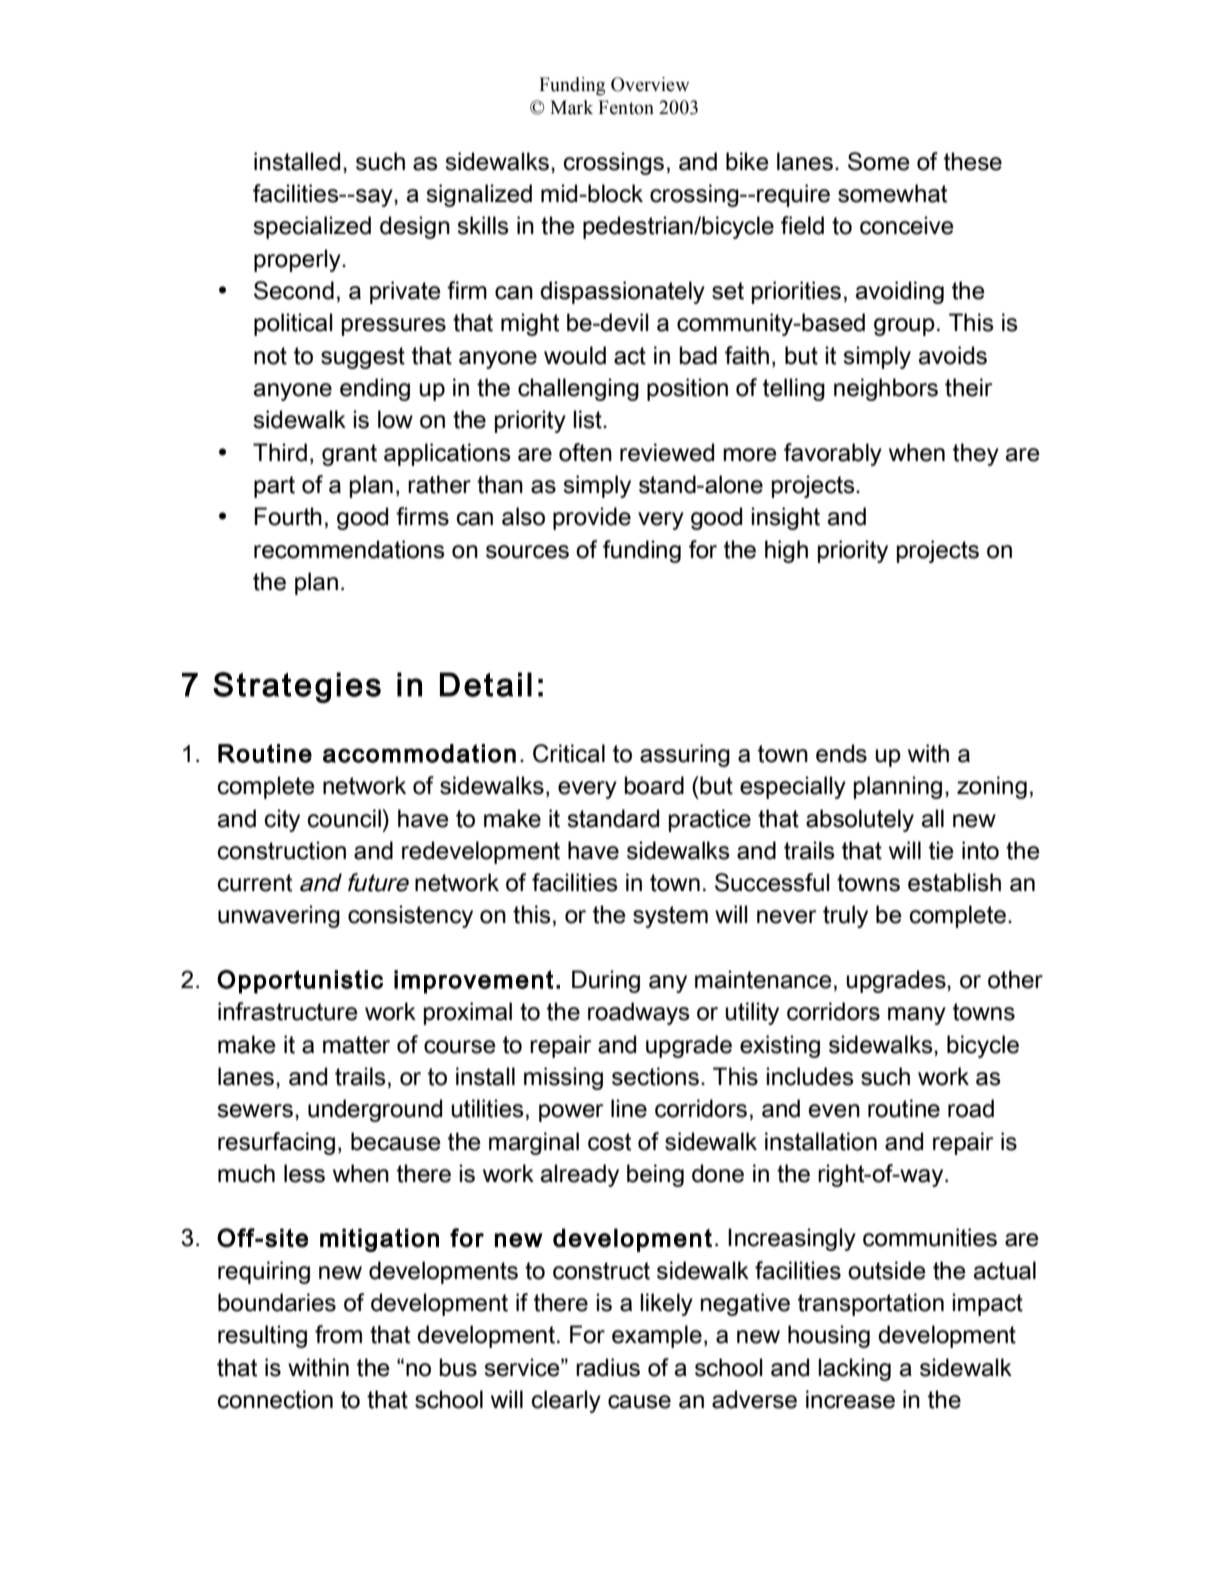 This screenshot has width=1229, height=1591. What do you see at coordinates (338, 1334) in the screenshot?
I see `from` at bounding box center [338, 1334].
